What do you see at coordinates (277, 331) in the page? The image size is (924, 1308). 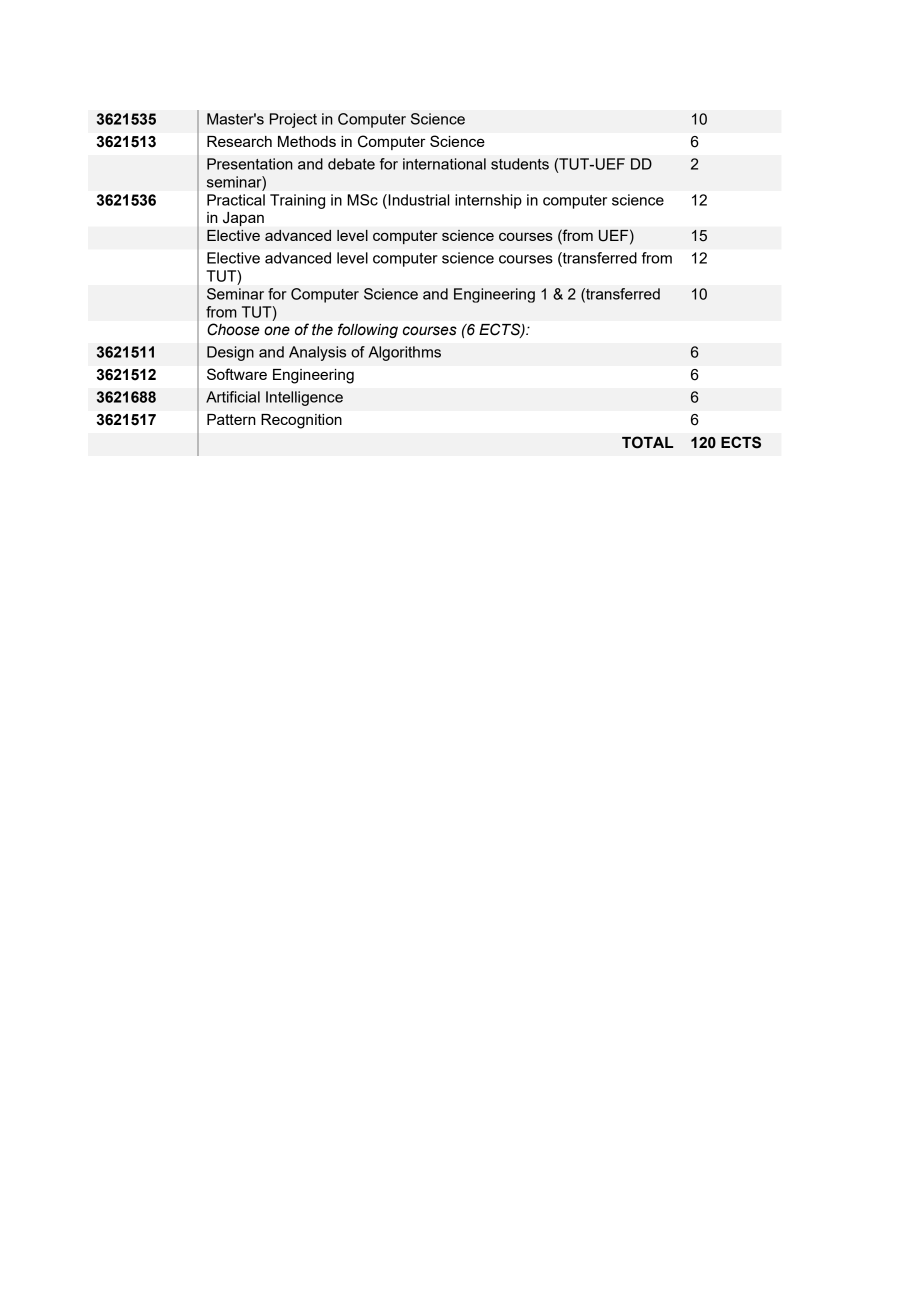 I see `one` at bounding box center [277, 331].
